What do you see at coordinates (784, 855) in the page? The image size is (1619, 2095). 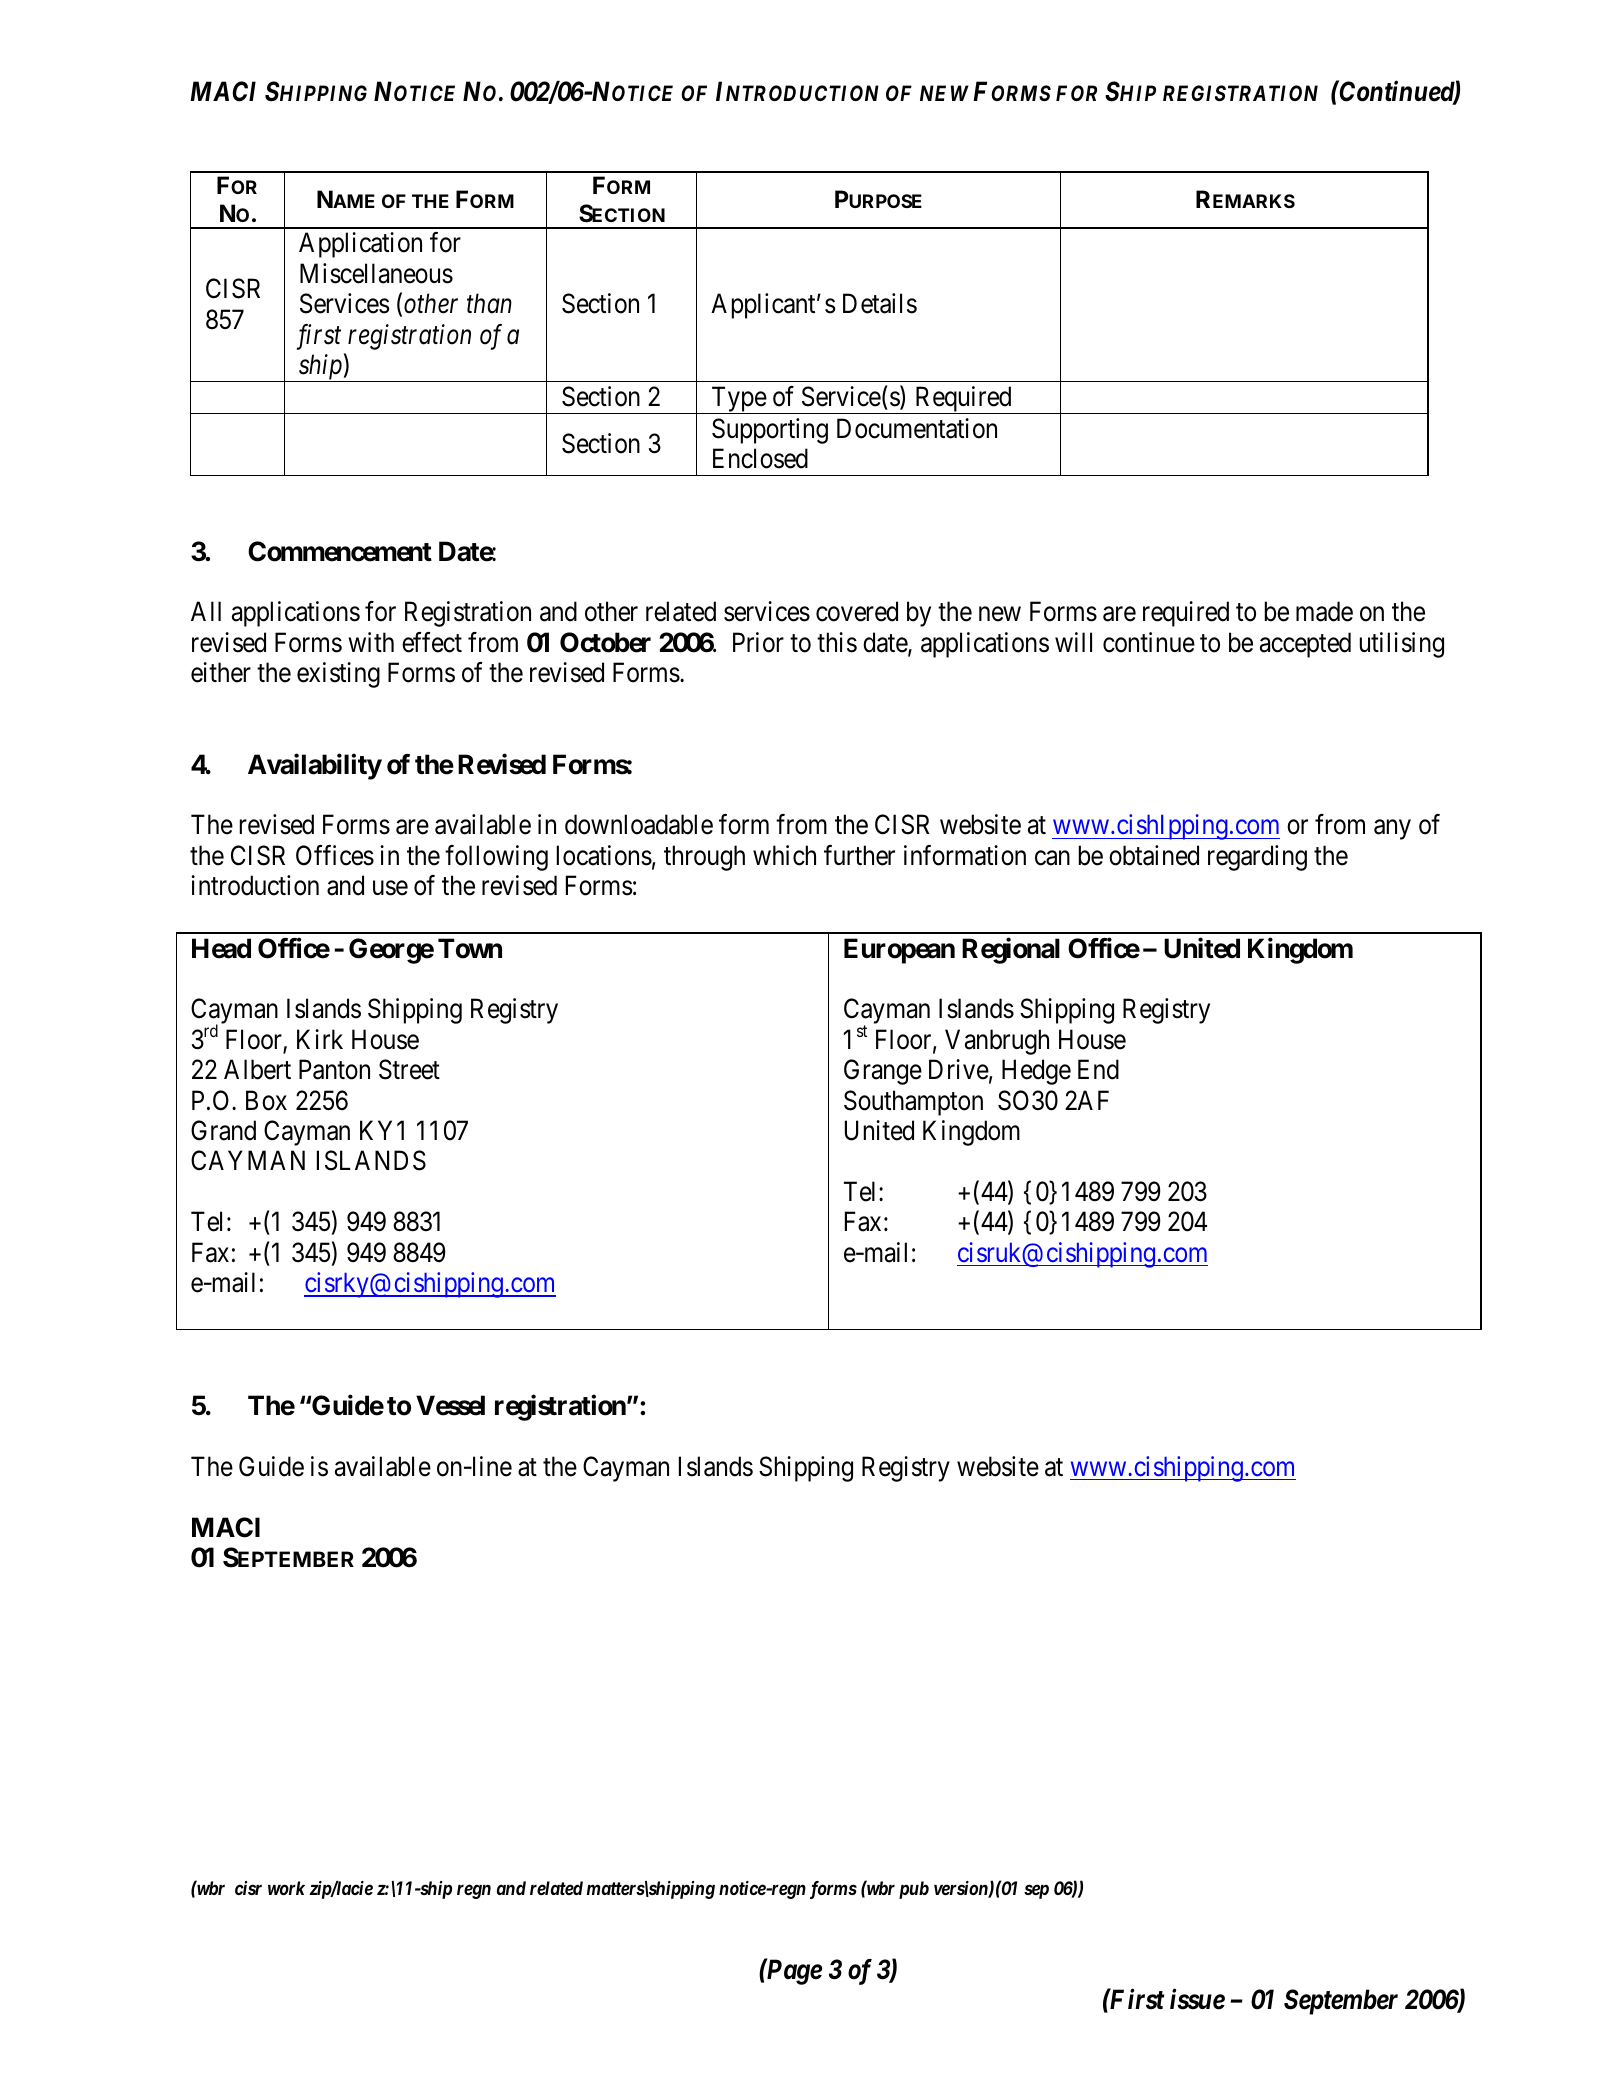 I see `which` at bounding box center [784, 855].
